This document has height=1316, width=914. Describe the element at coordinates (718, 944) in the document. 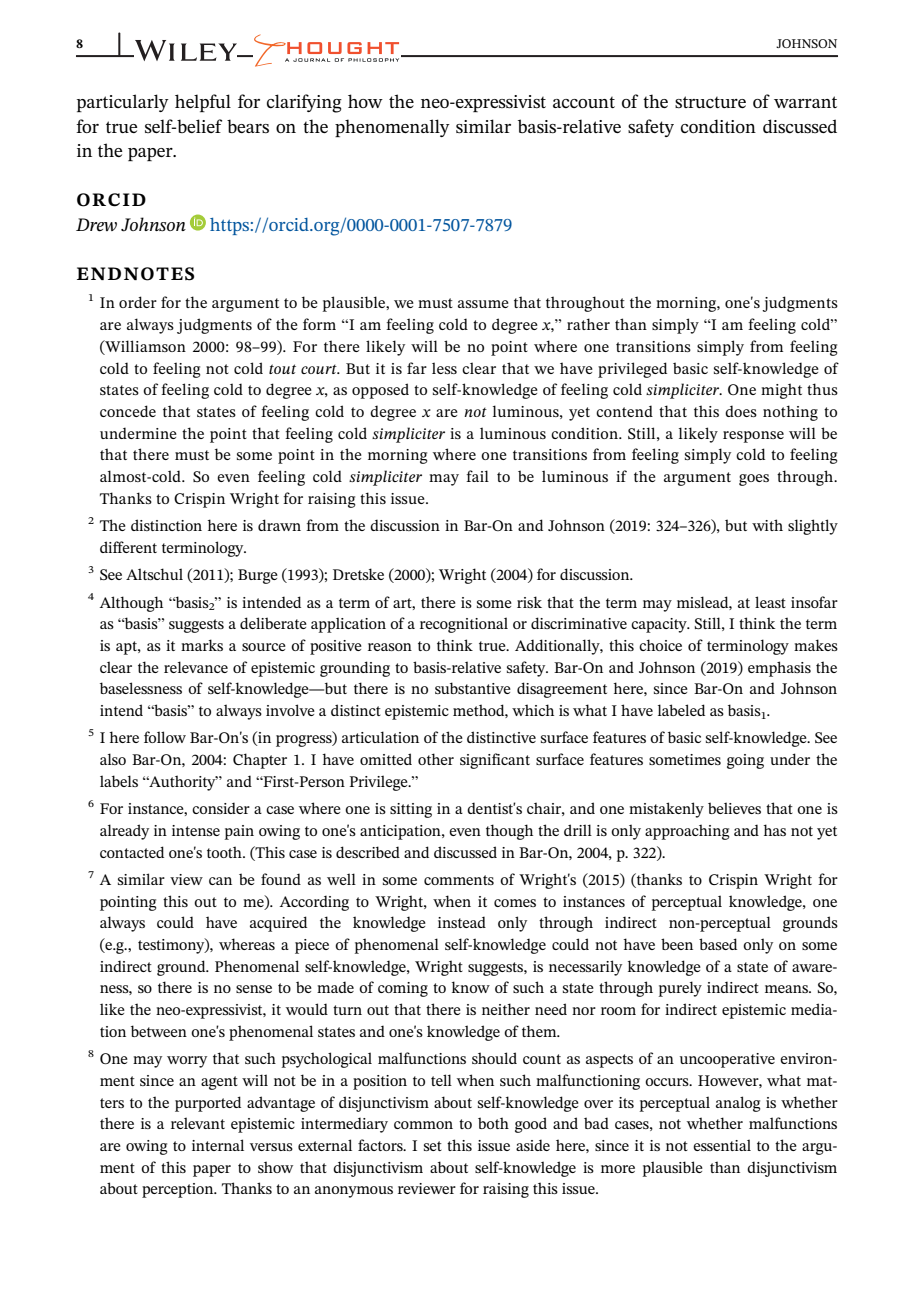

I see `based` at that location.
